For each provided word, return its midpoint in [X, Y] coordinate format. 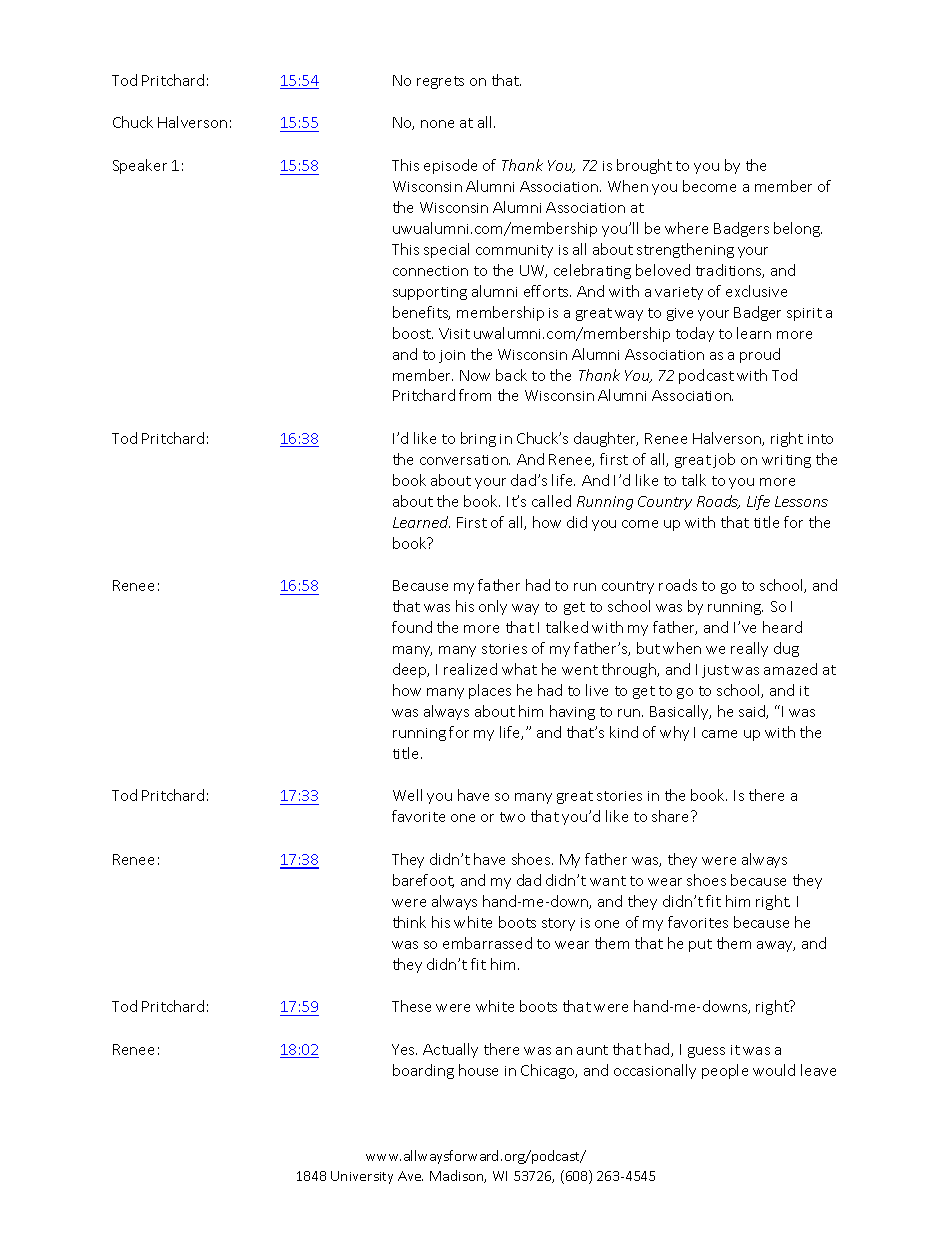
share [672, 816]
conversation [465, 460]
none [437, 124]
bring [478, 439]
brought [644, 166]
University [362, 1177]
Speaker [140, 166]
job [724, 460]
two [512, 817]
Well [407, 795]
